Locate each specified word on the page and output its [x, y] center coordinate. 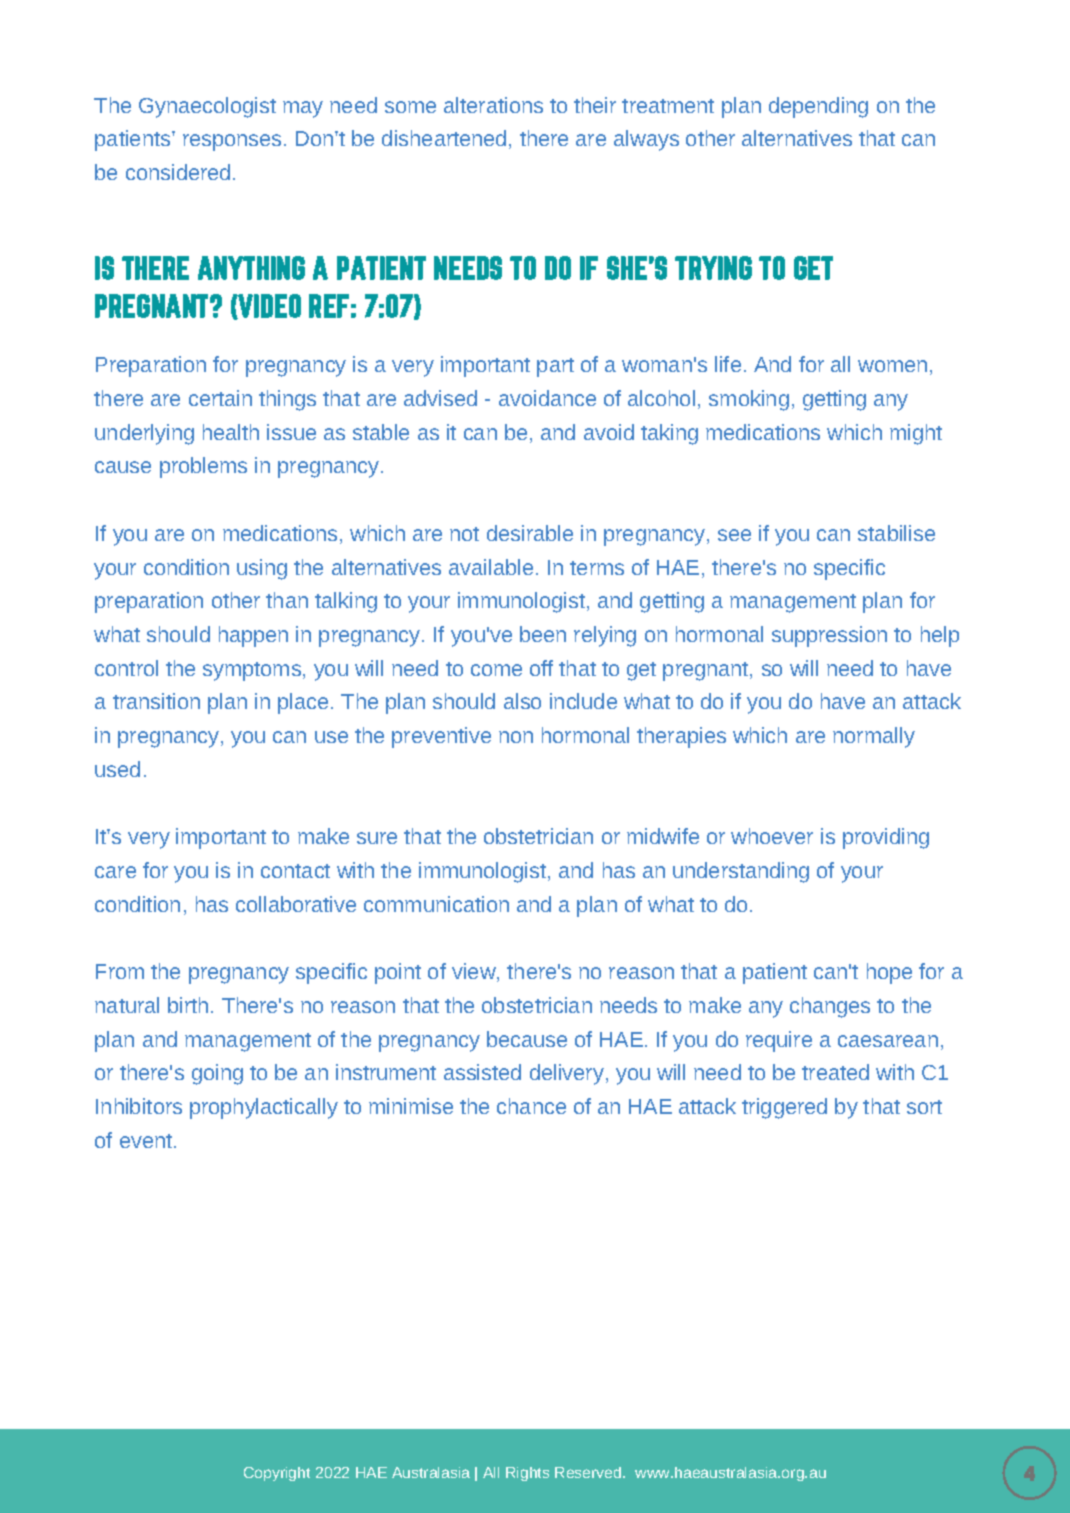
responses [232, 142]
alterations [493, 105]
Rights [527, 1474]
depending [818, 107]
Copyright [277, 1474]
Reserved [589, 1472]
